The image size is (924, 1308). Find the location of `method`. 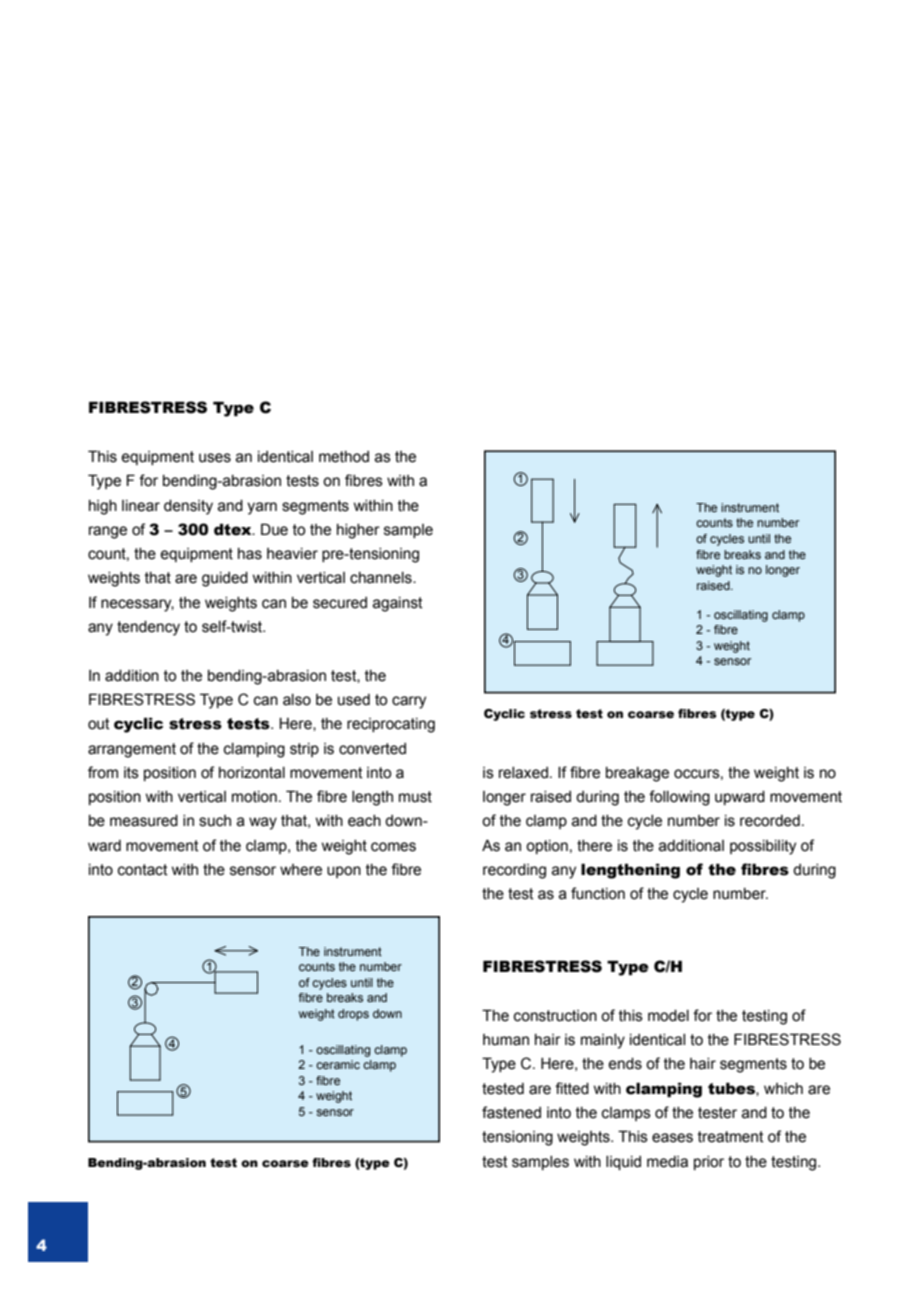

method is located at coordinates (344, 457).
